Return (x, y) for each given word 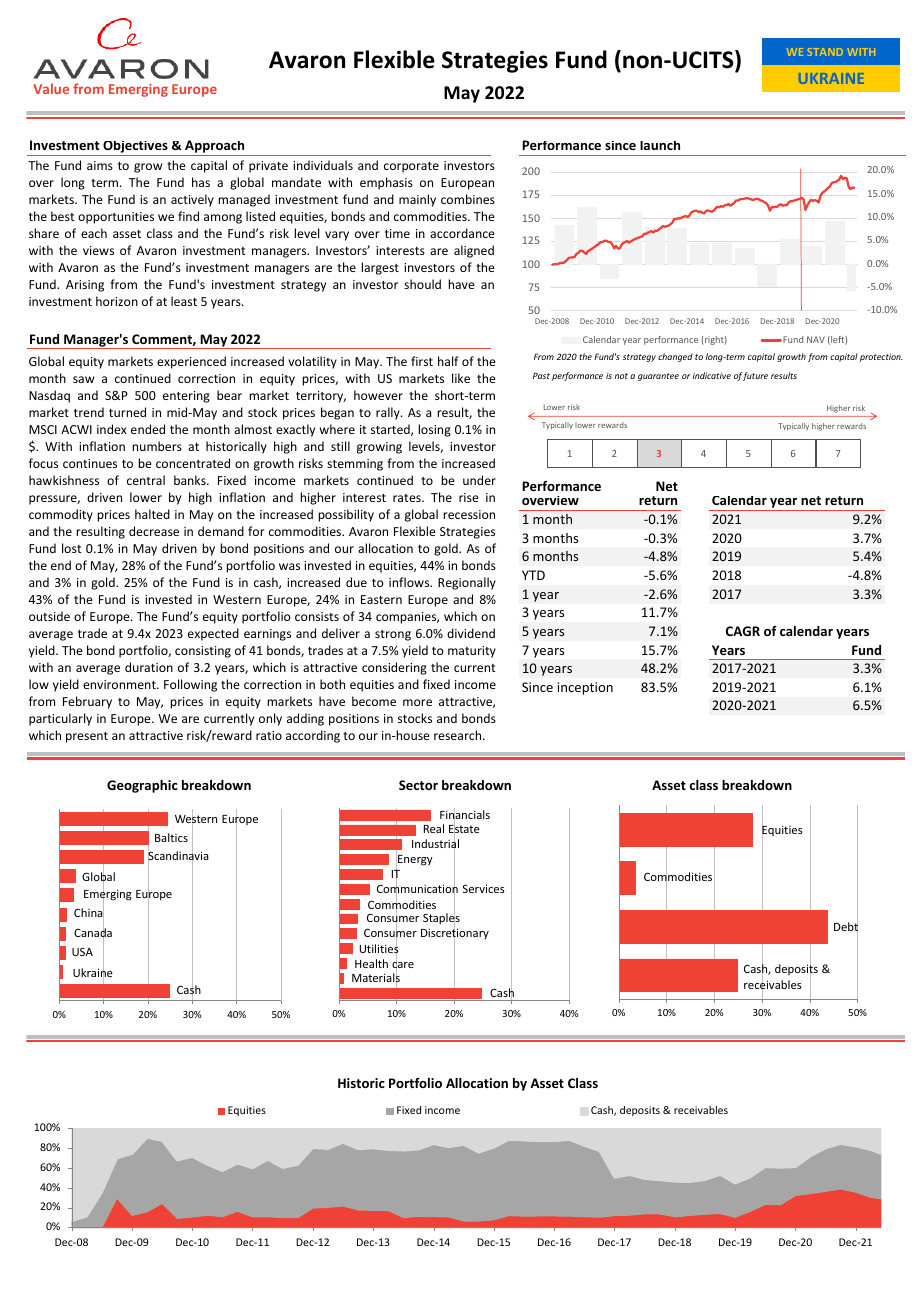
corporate (411, 167)
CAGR (743, 631)
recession (469, 514)
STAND (825, 52)
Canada (93, 933)
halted (152, 514)
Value (51, 88)
